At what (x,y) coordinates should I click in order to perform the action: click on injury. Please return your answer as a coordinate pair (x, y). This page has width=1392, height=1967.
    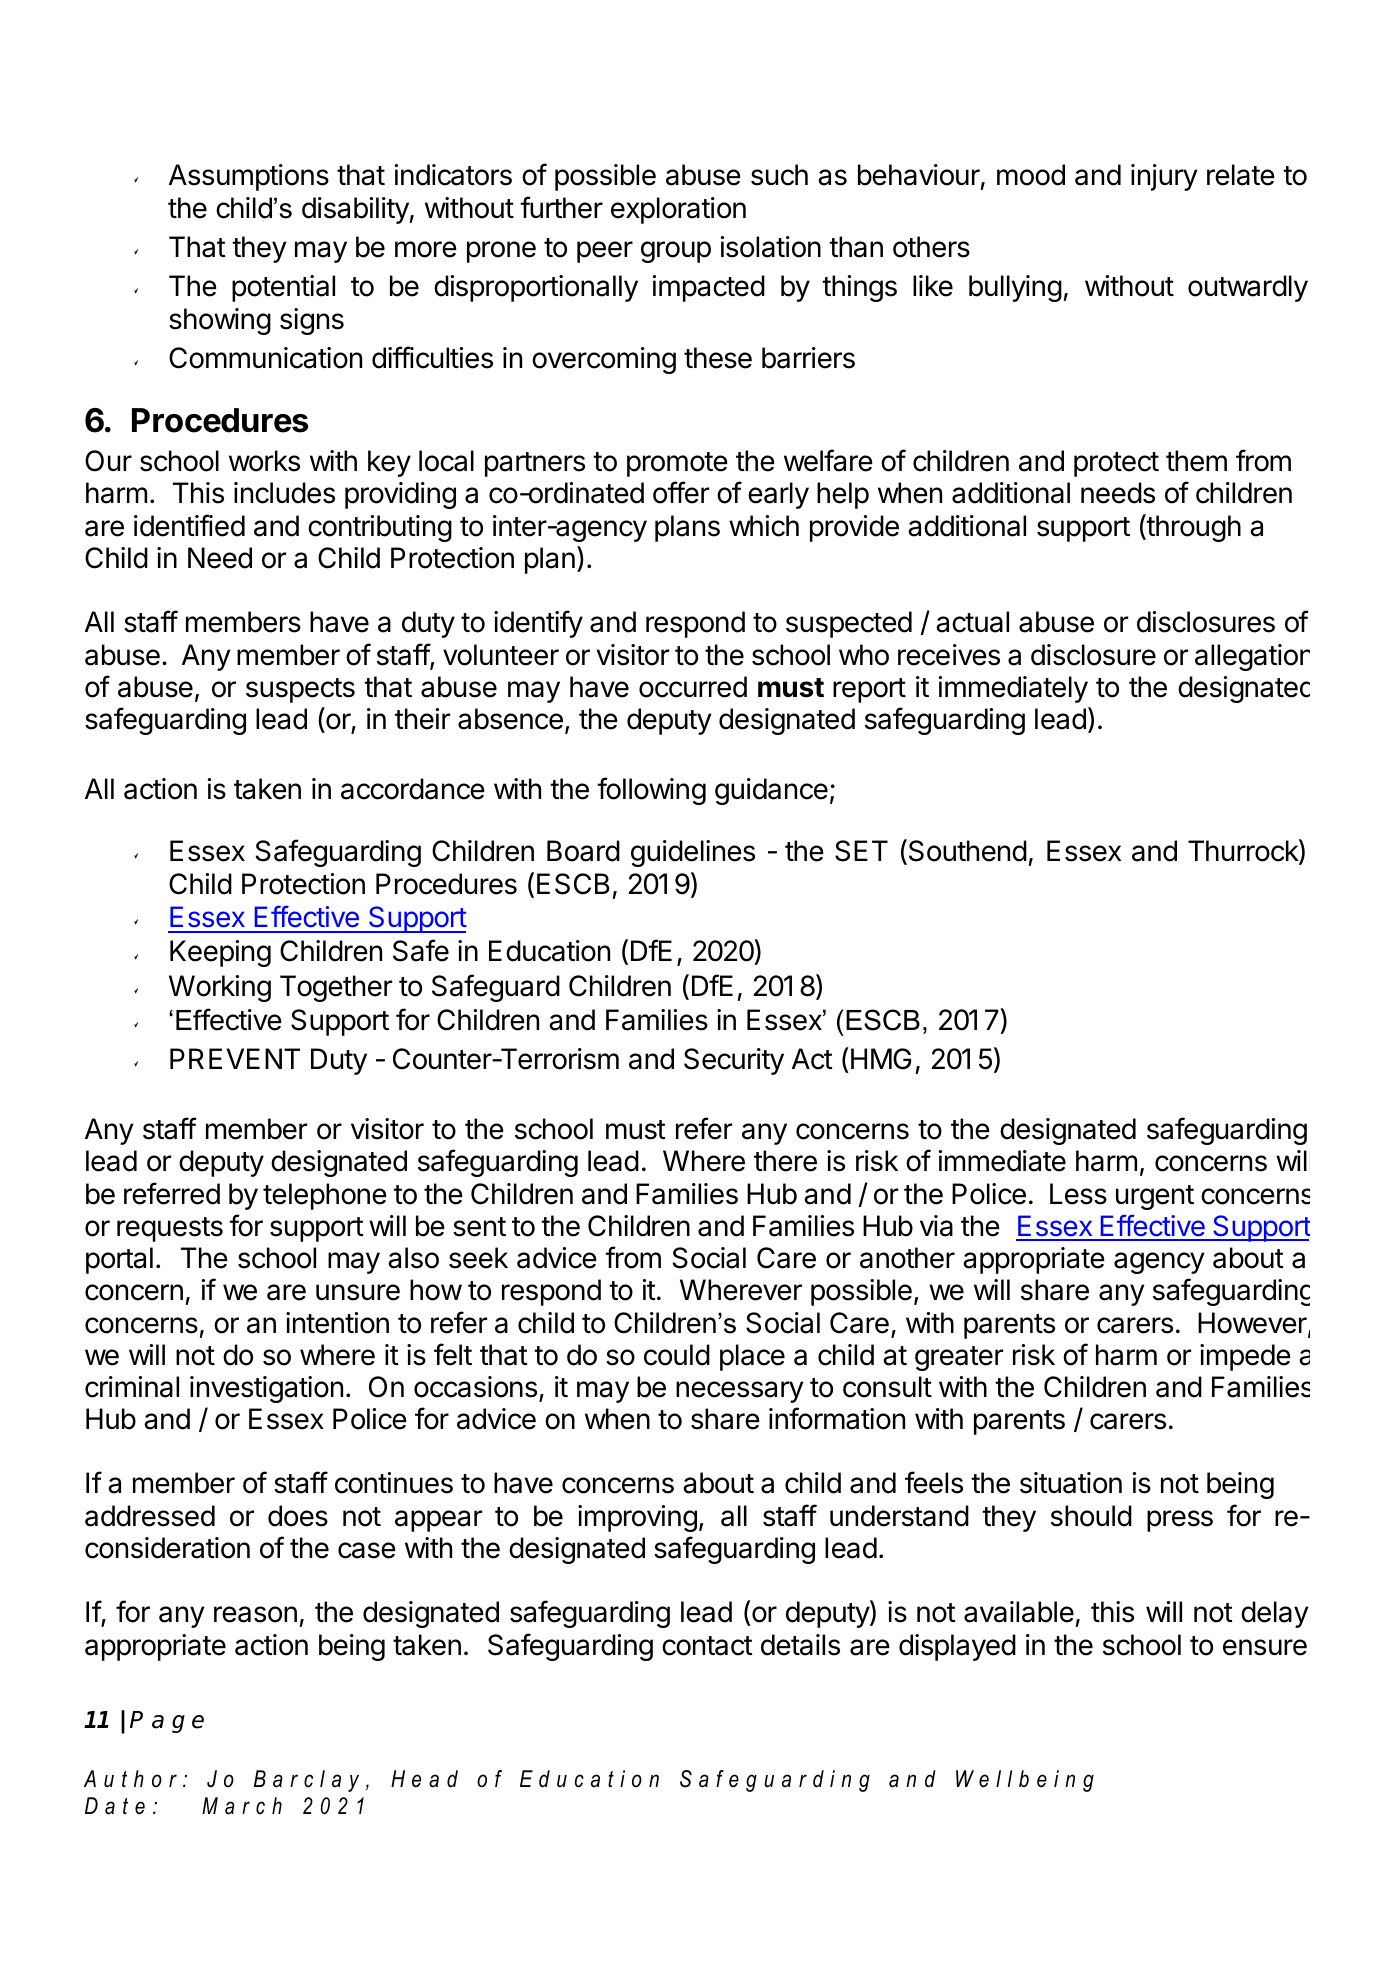
    Looking at the image, I should click on (1164, 177).
